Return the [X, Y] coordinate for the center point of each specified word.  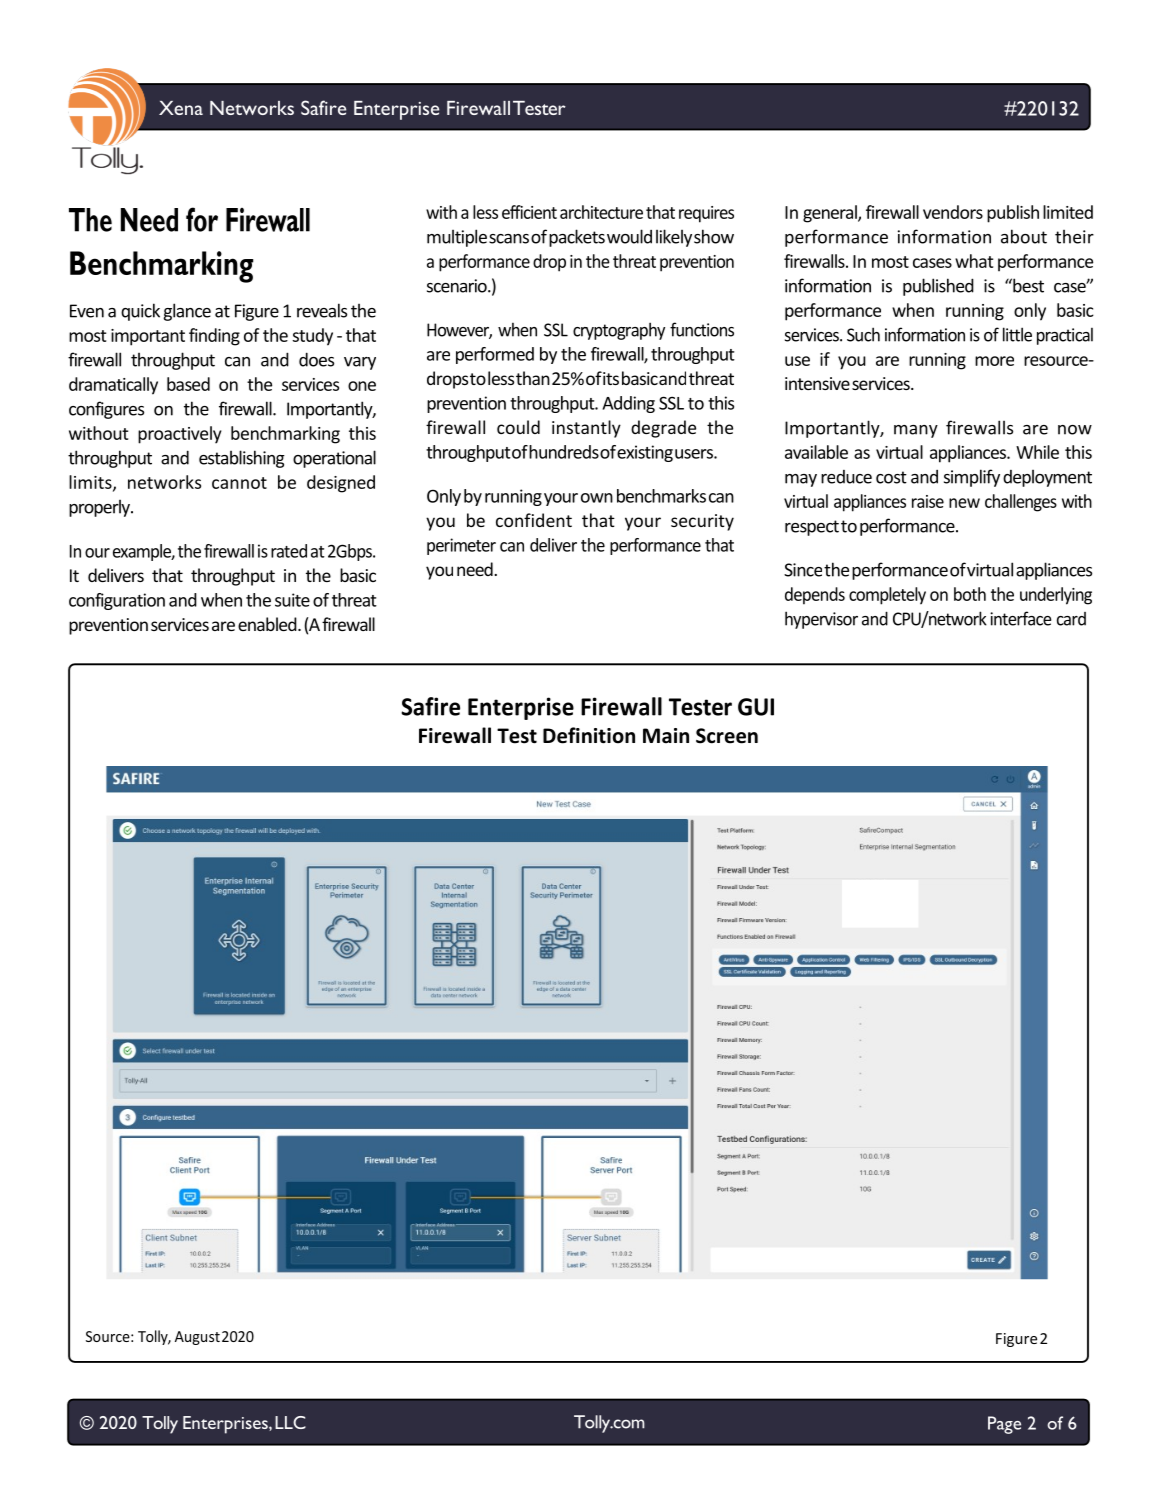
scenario [458, 286]
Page [1004, 1425]
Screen [727, 736]
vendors [953, 212]
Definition [589, 735]
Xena [181, 108]
